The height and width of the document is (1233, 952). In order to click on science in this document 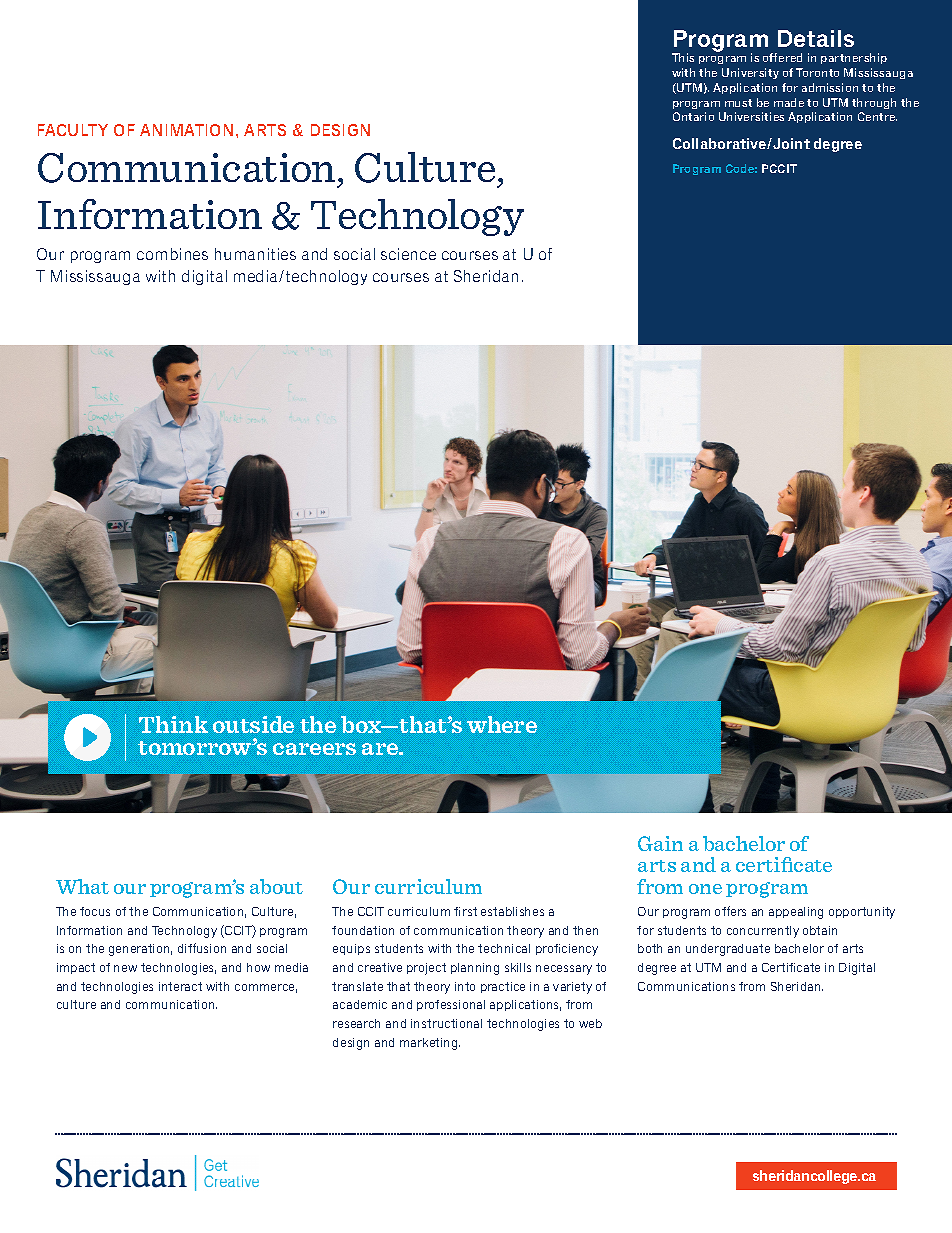, I will do `click(408, 254)`.
